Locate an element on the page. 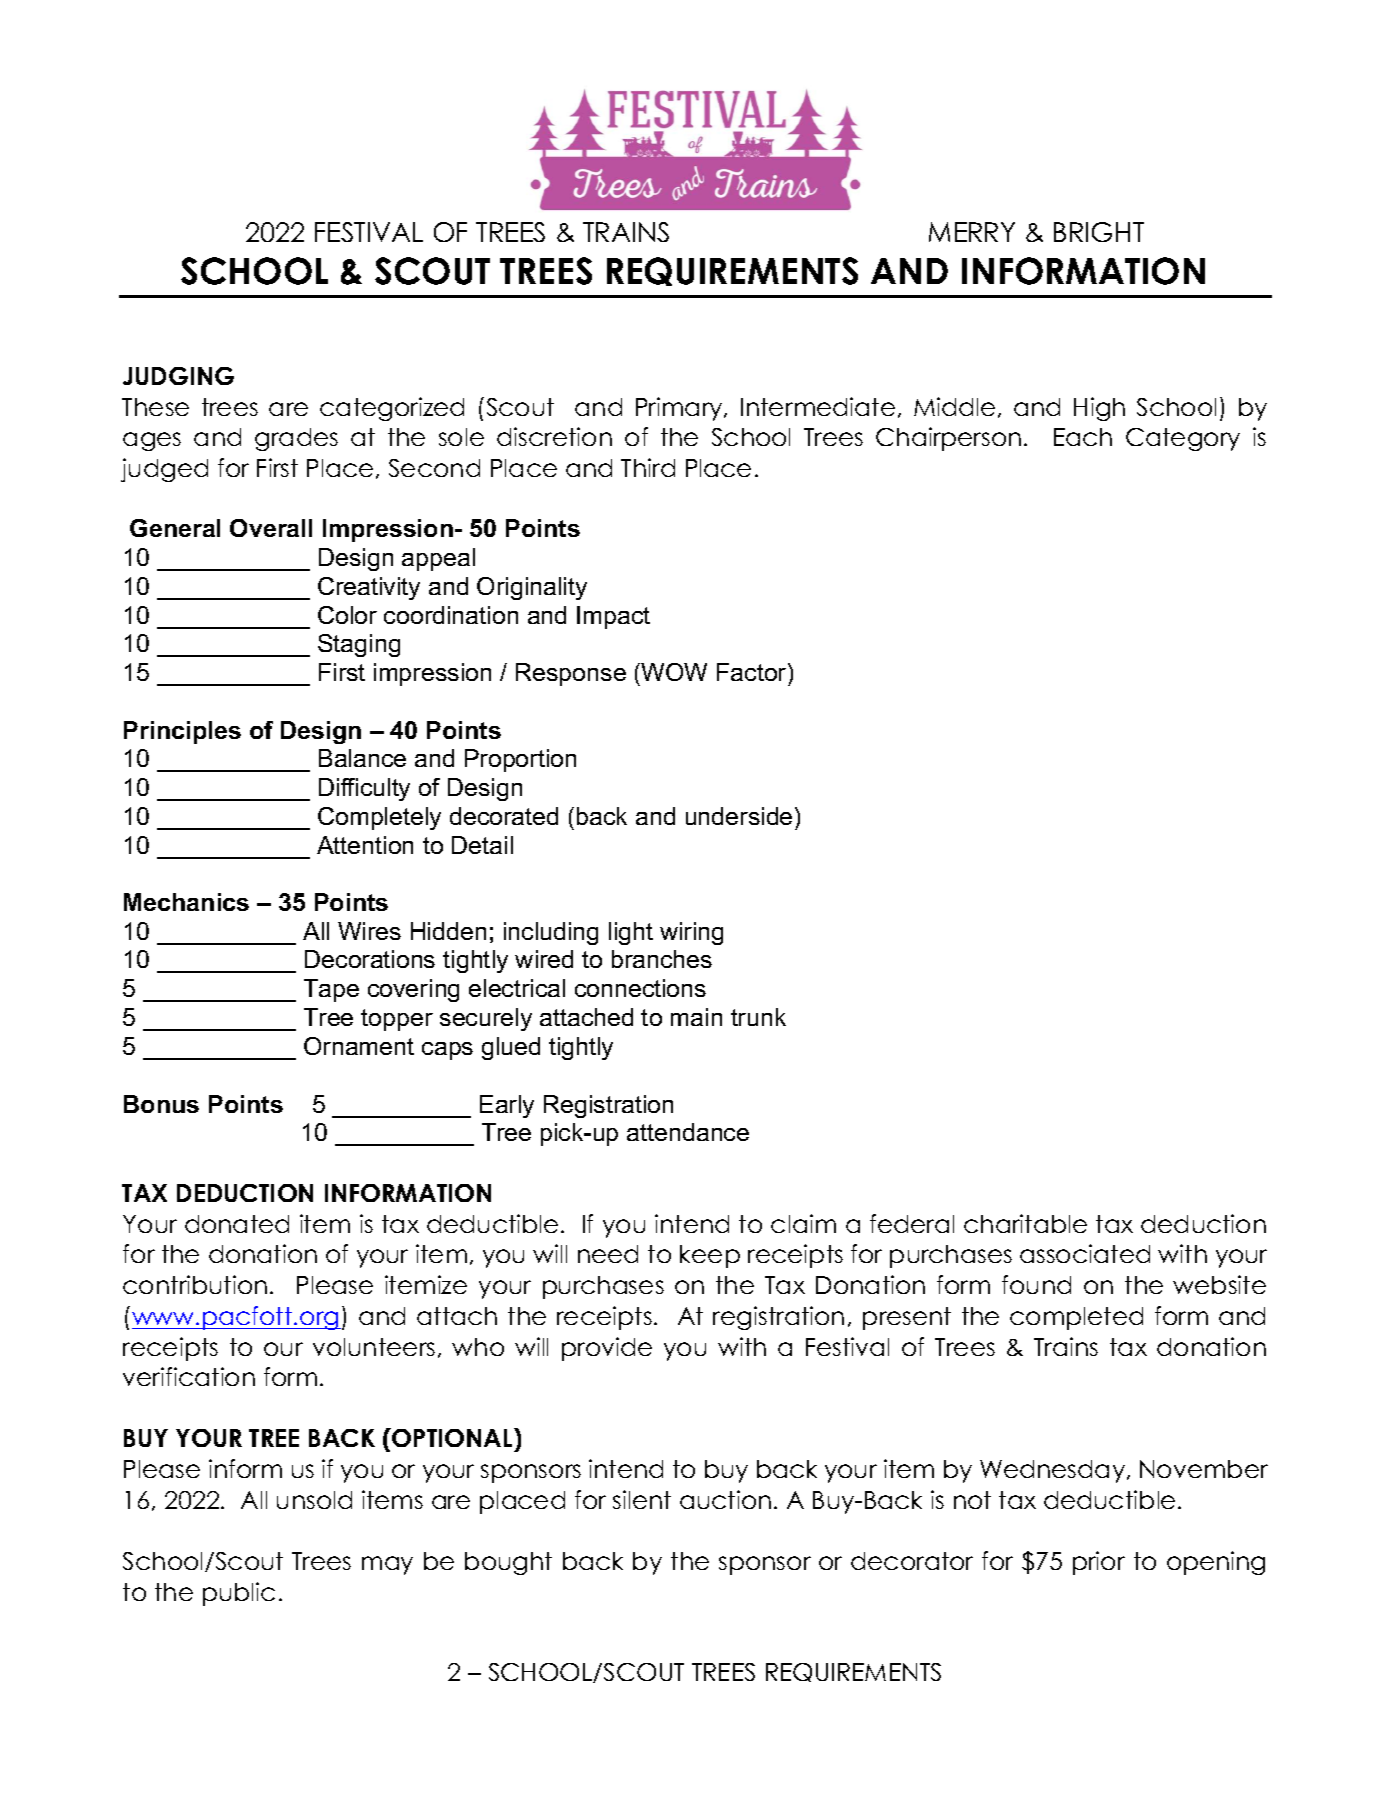 This document has width=1391, height=1800. Factor is located at coordinates (753, 672).
